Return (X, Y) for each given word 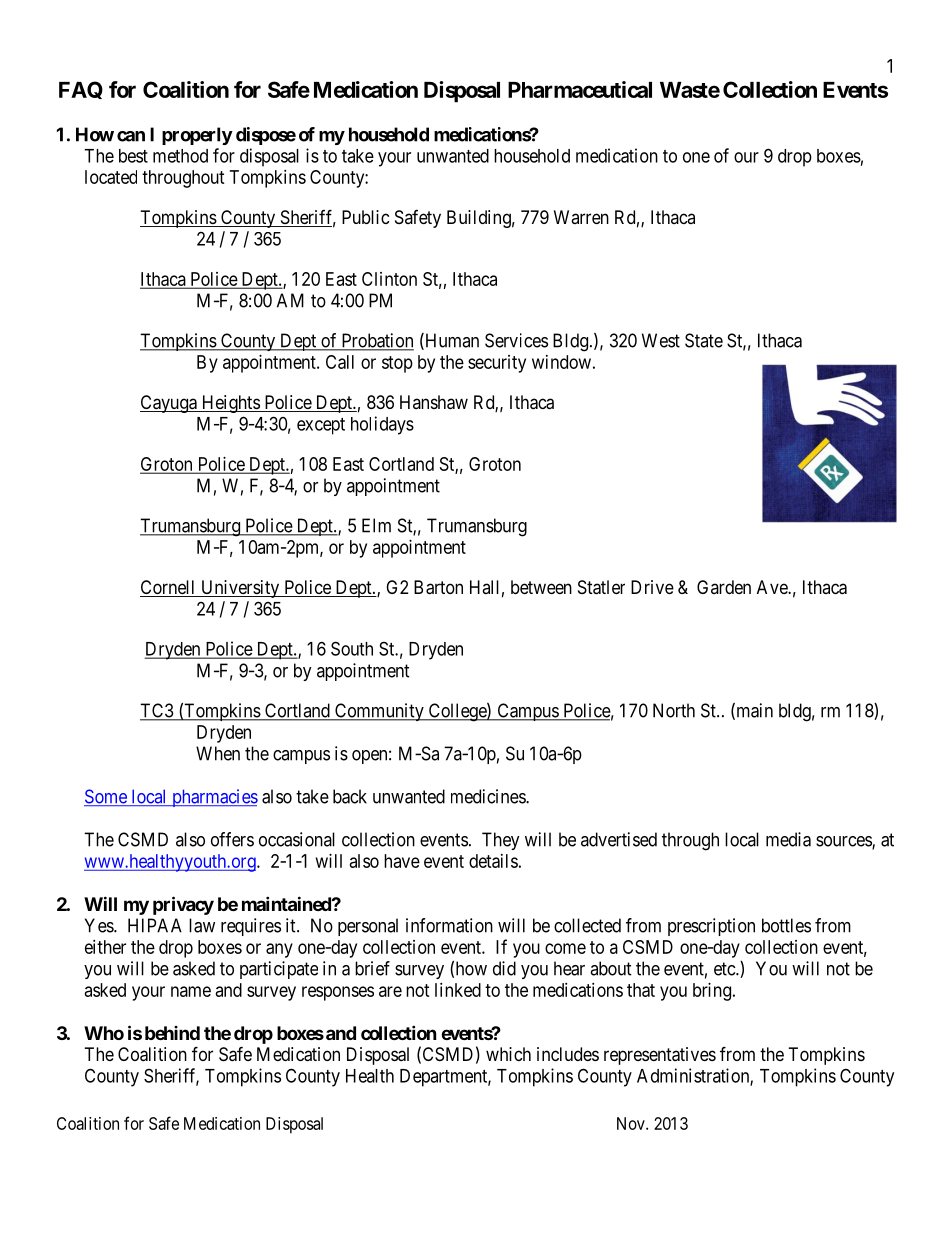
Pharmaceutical (580, 89)
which (508, 1054)
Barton (438, 587)
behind (172, 1033)
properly (197, 136)
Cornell (169, 588)
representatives (660, 1056)
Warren (581, 217)
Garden (724, 587)
